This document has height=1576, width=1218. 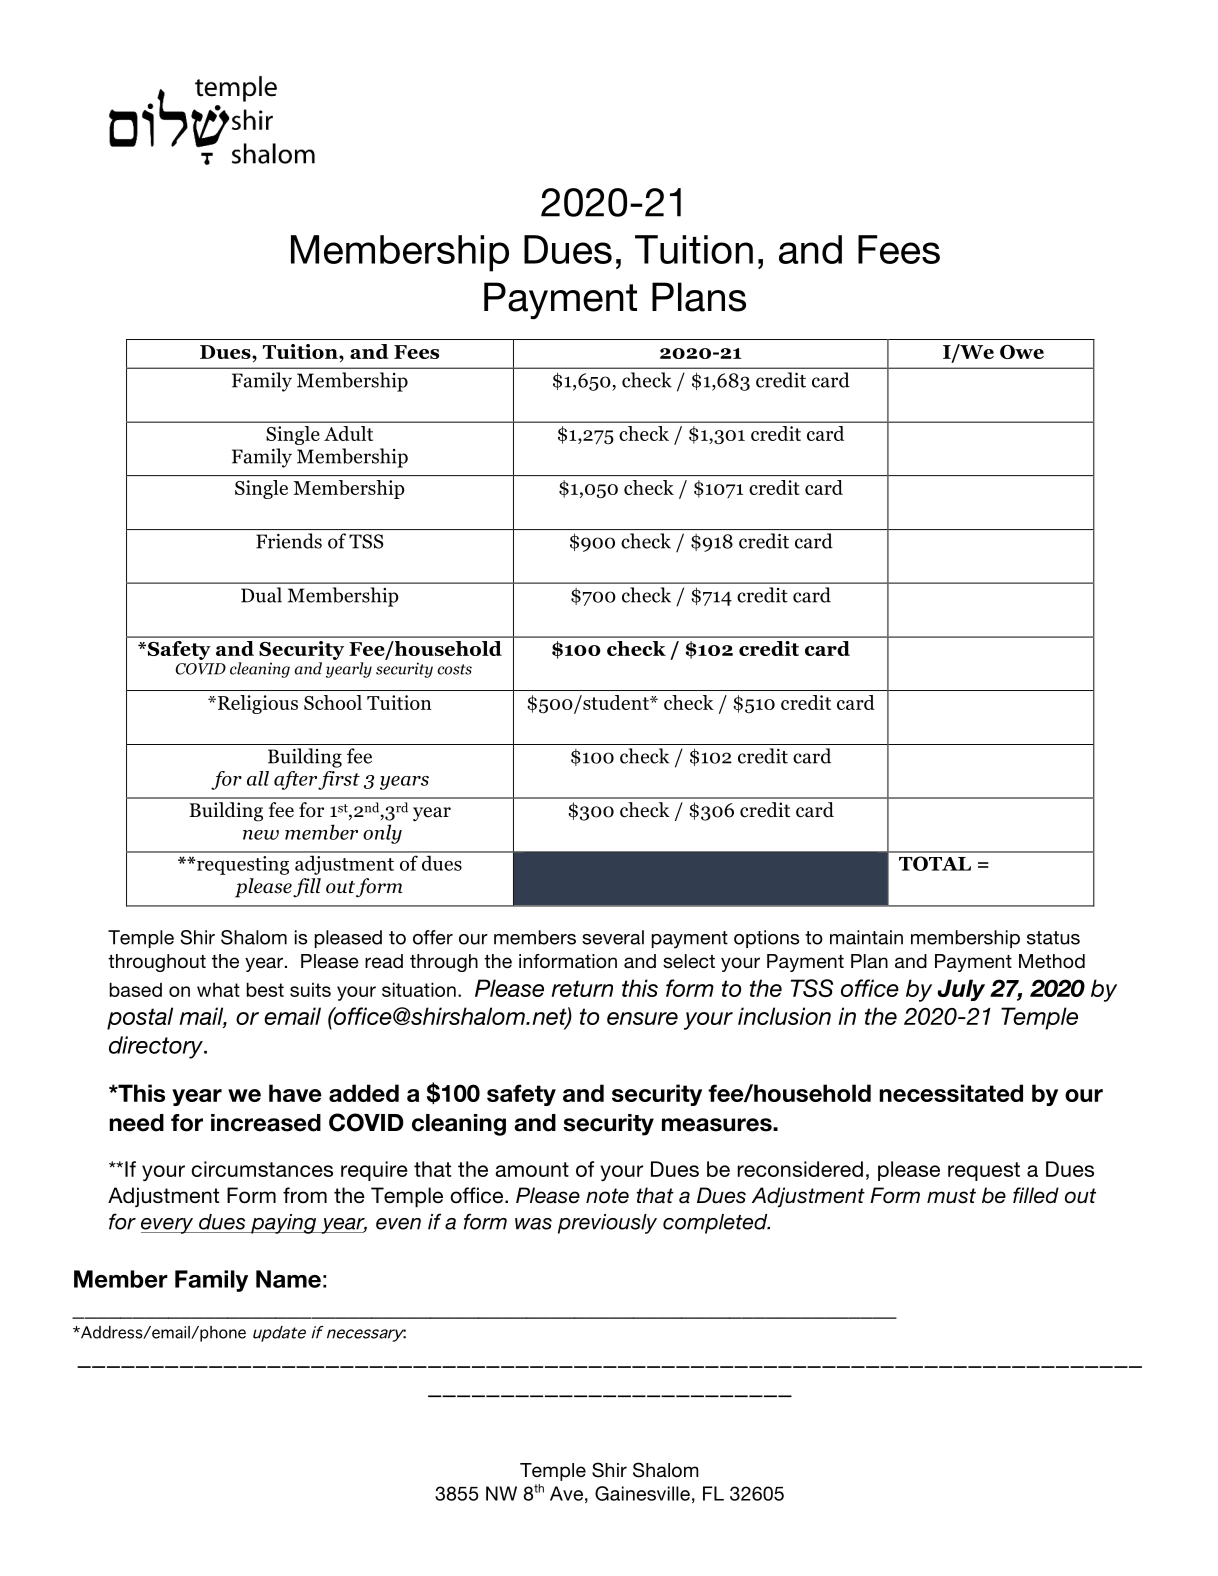 I want to click on Gainesville, so click(x=642, y=1493).
